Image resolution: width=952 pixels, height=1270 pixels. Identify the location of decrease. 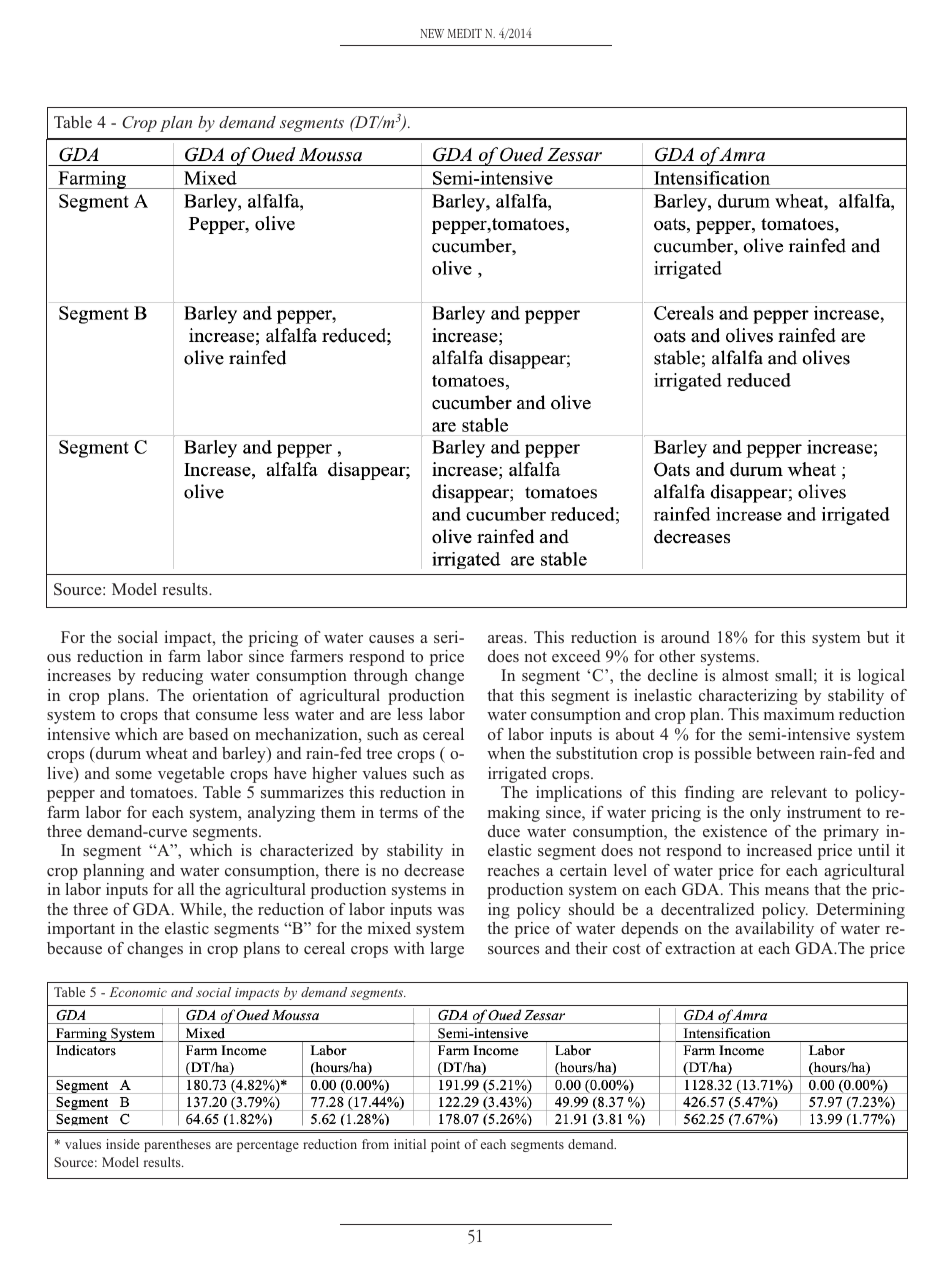
(434, 870).
